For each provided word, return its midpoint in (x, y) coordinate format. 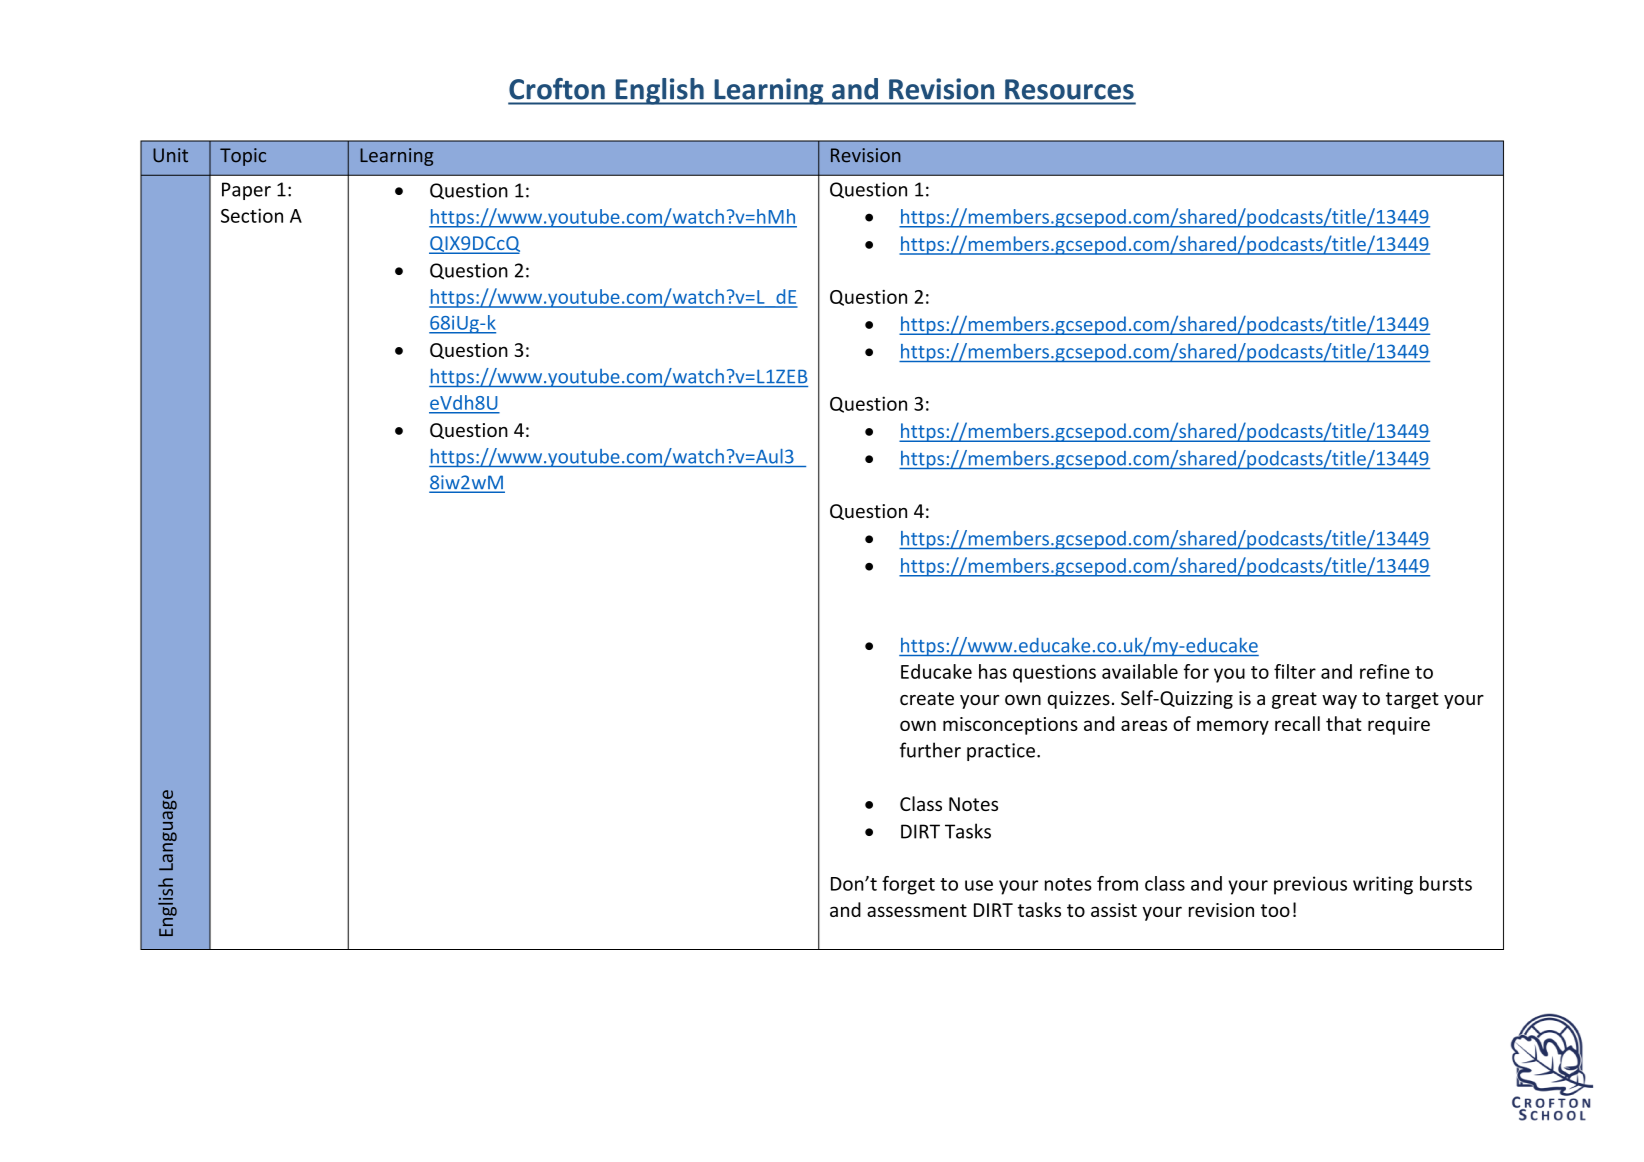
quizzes (1079, 700)
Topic (243, 157)
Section (252, 215)
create (927, 699)
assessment (917, 910)
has (993, 671)
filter (1295, 671)
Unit (170, 155)
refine (1385, 671)
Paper (246, 191)
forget (908, 885)
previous (1310, 885)
